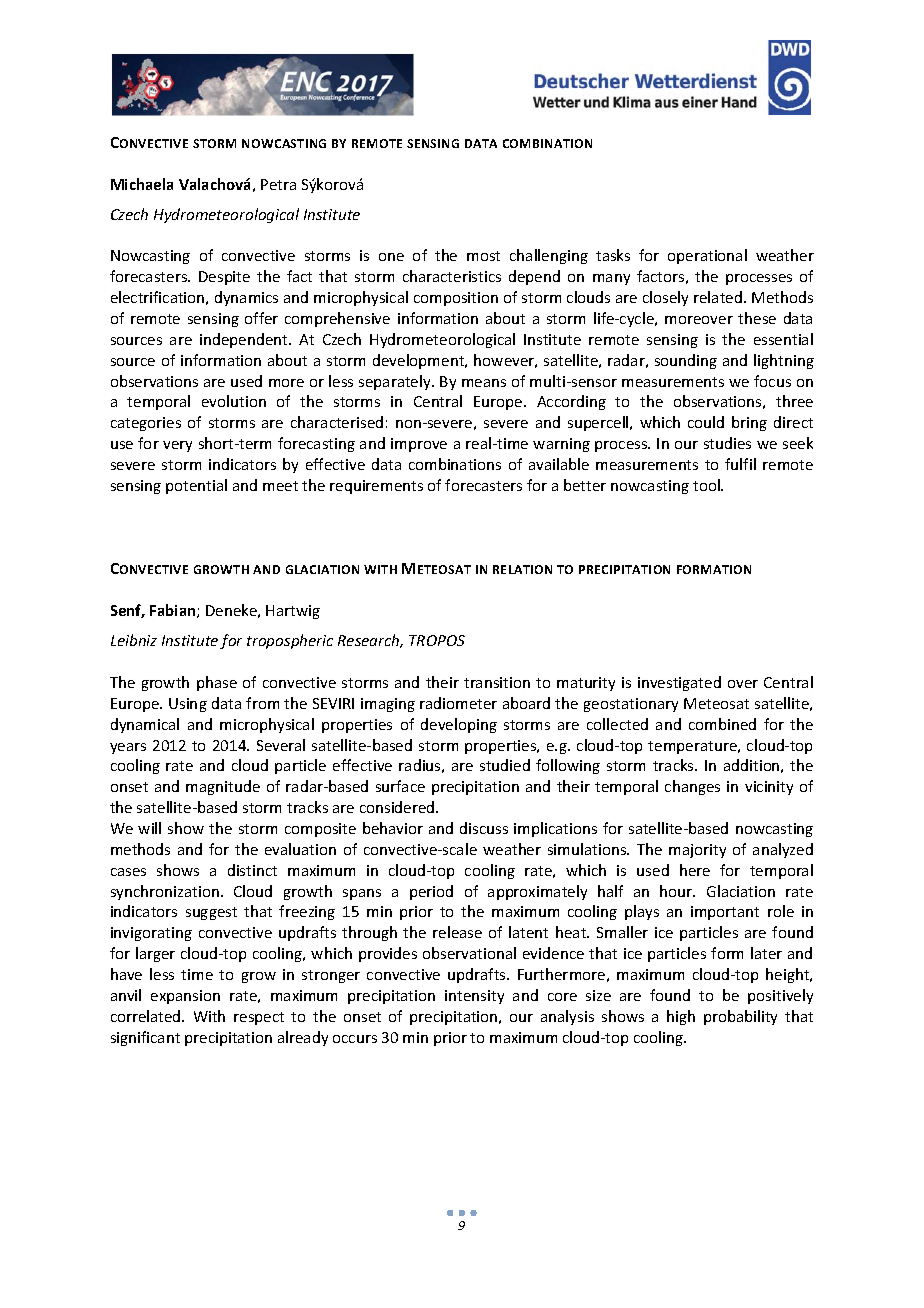  Describe the element at coordinates (522, 569) in the image. I see `RELATION` at that location.
